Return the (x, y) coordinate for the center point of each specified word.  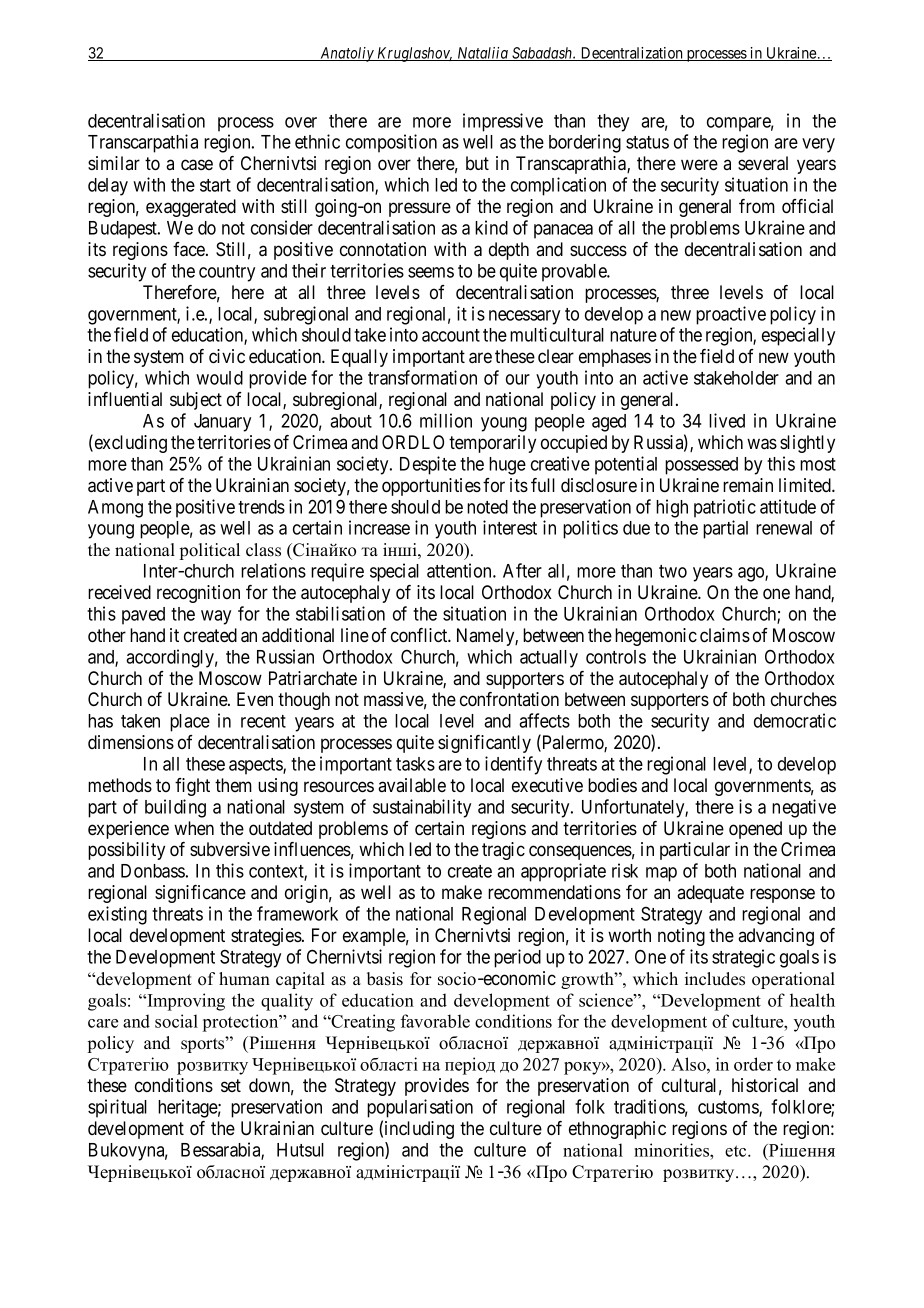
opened (755, 830)
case (197, 165)
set (231, 1085)
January (222, 423)
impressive (503, 122)
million (446, 420)
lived (727, 420)
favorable (435, 1021)
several (763, 163)
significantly (484, 744)
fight (192, 787)
